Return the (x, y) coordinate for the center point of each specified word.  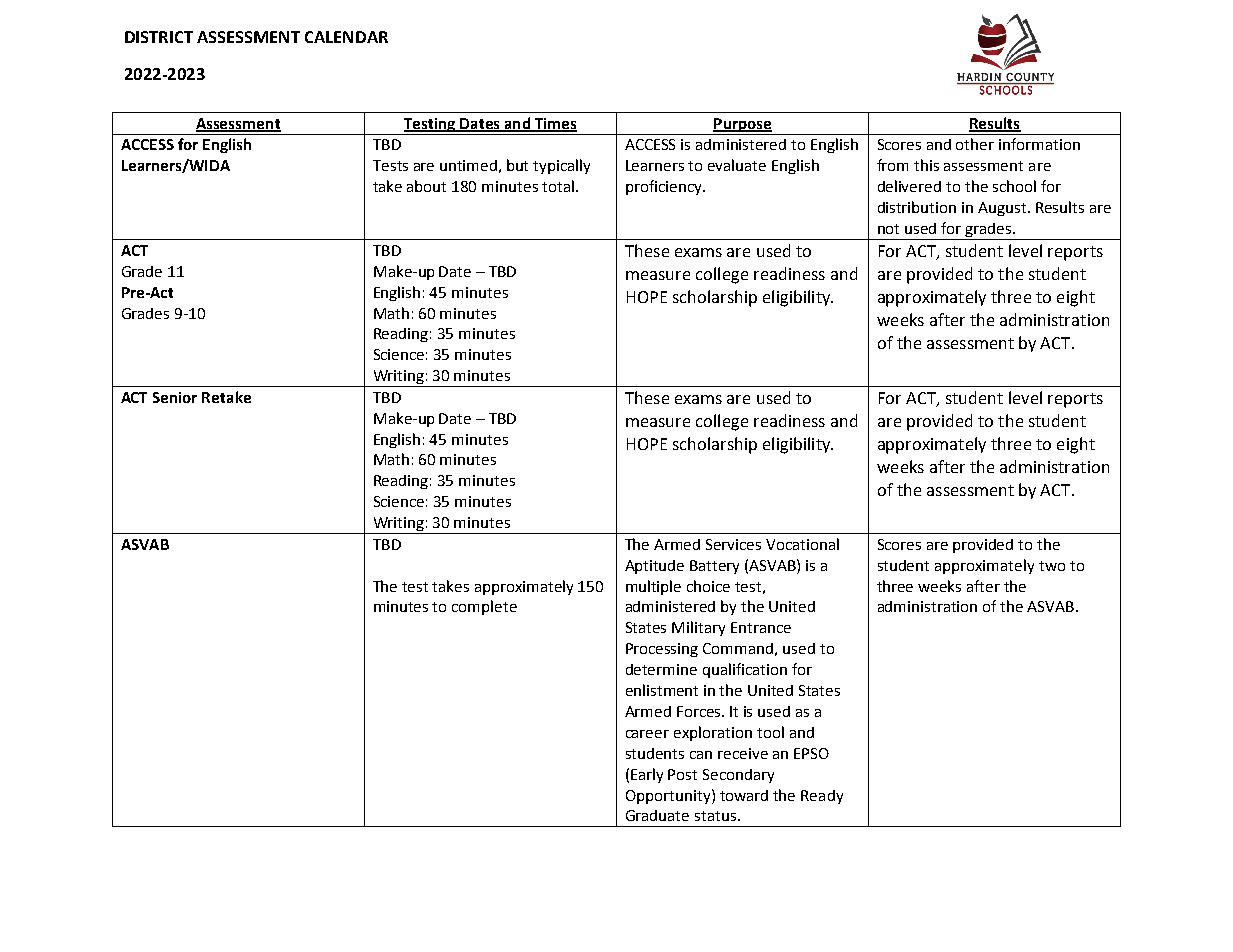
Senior (175, 397)
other (975, 144)
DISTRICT (159, 37)
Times (554, 124)
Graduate (657, 815)
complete (484, 607)
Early (647, 775)
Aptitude (654, 567)
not (888, 229)
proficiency (665, 187)
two (1052, 566)
